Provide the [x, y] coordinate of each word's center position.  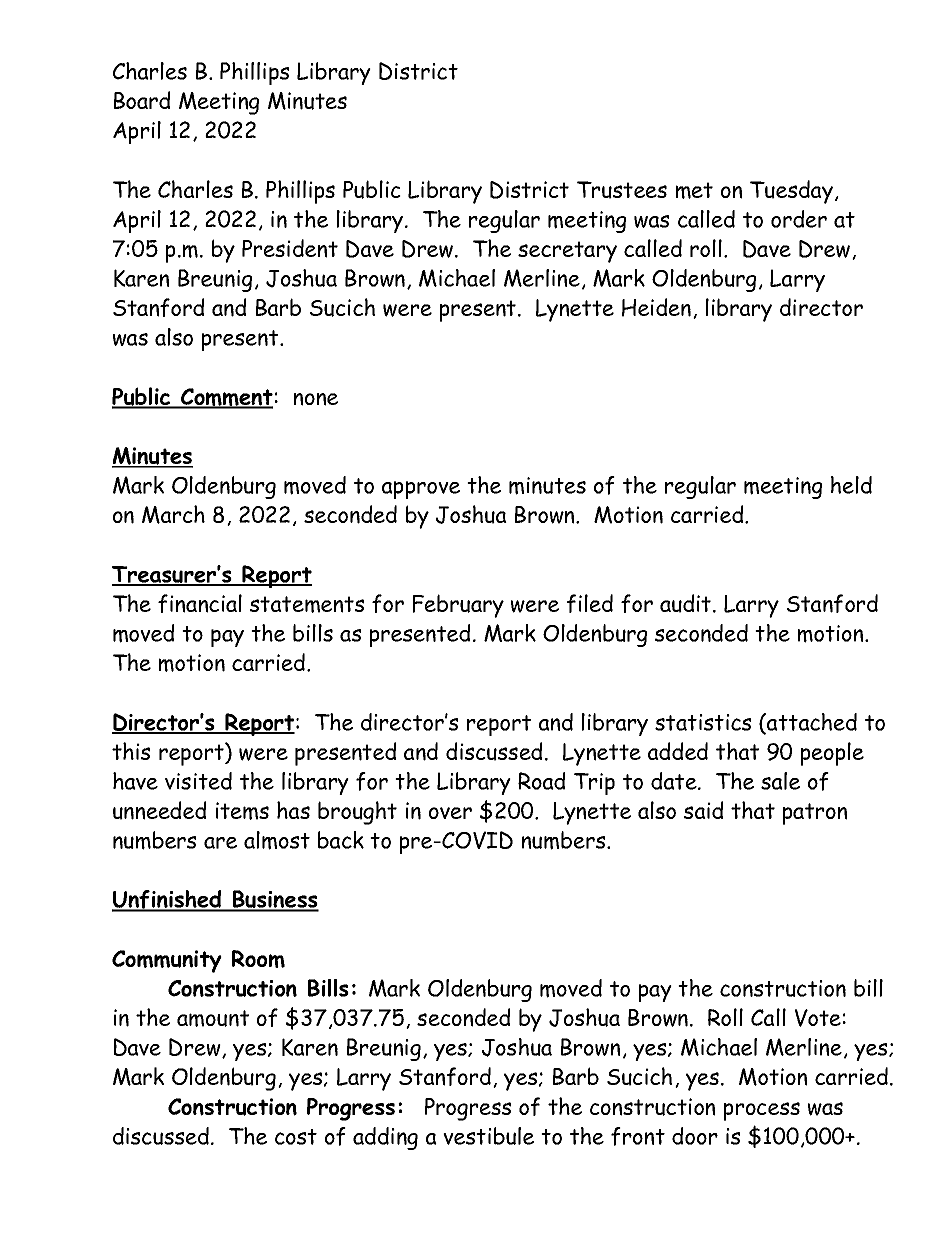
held [851, 485]
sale [780, 781]
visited [198, 781]
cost [296, 1137]
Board [142, 100]
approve [421, 490]
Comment [226, 398]
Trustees [622, 190]
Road [541, 781]
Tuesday [791, 192]
